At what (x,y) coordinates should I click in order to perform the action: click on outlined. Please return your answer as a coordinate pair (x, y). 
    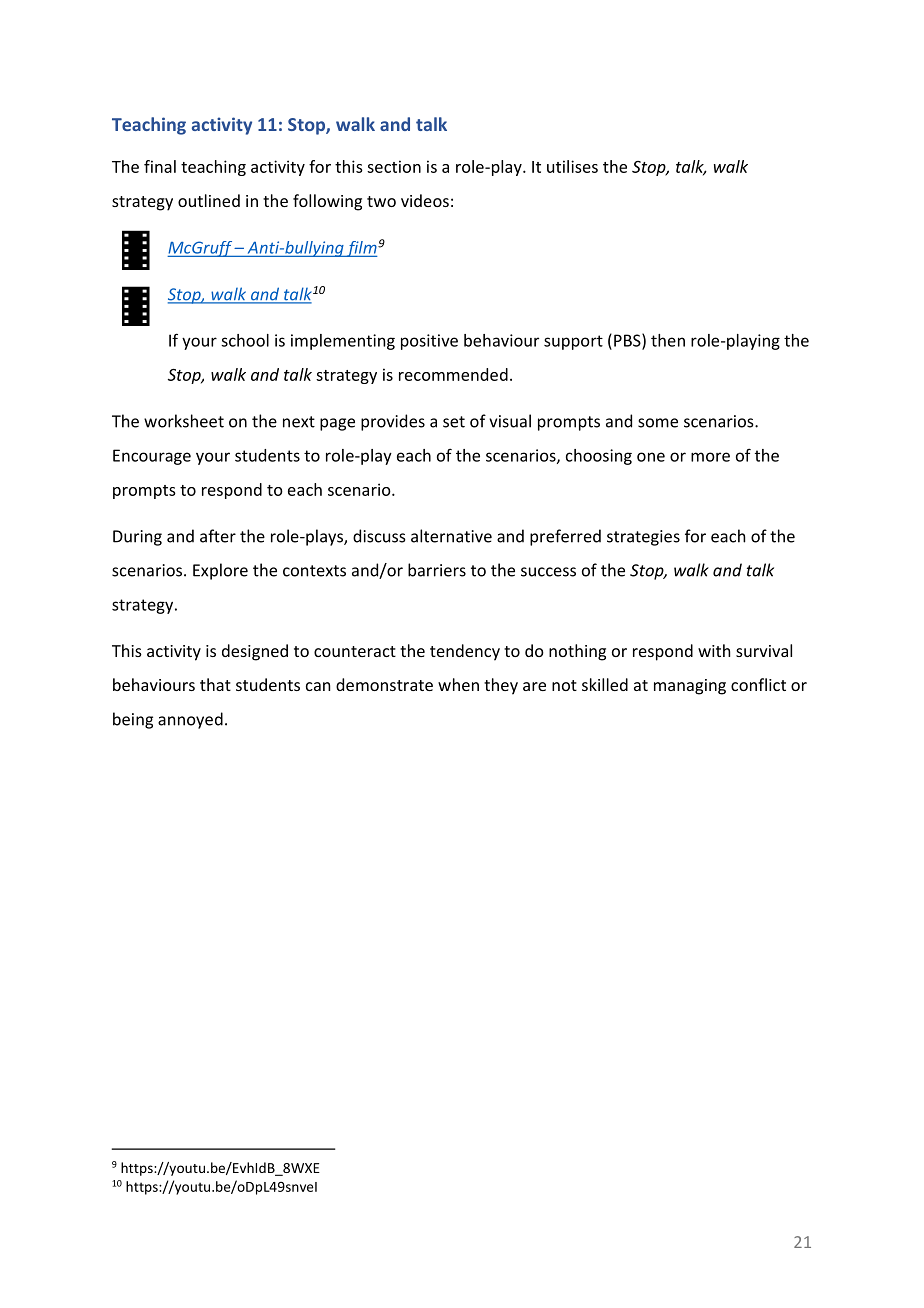
    Looking at the image, I should click on (209, 200).
